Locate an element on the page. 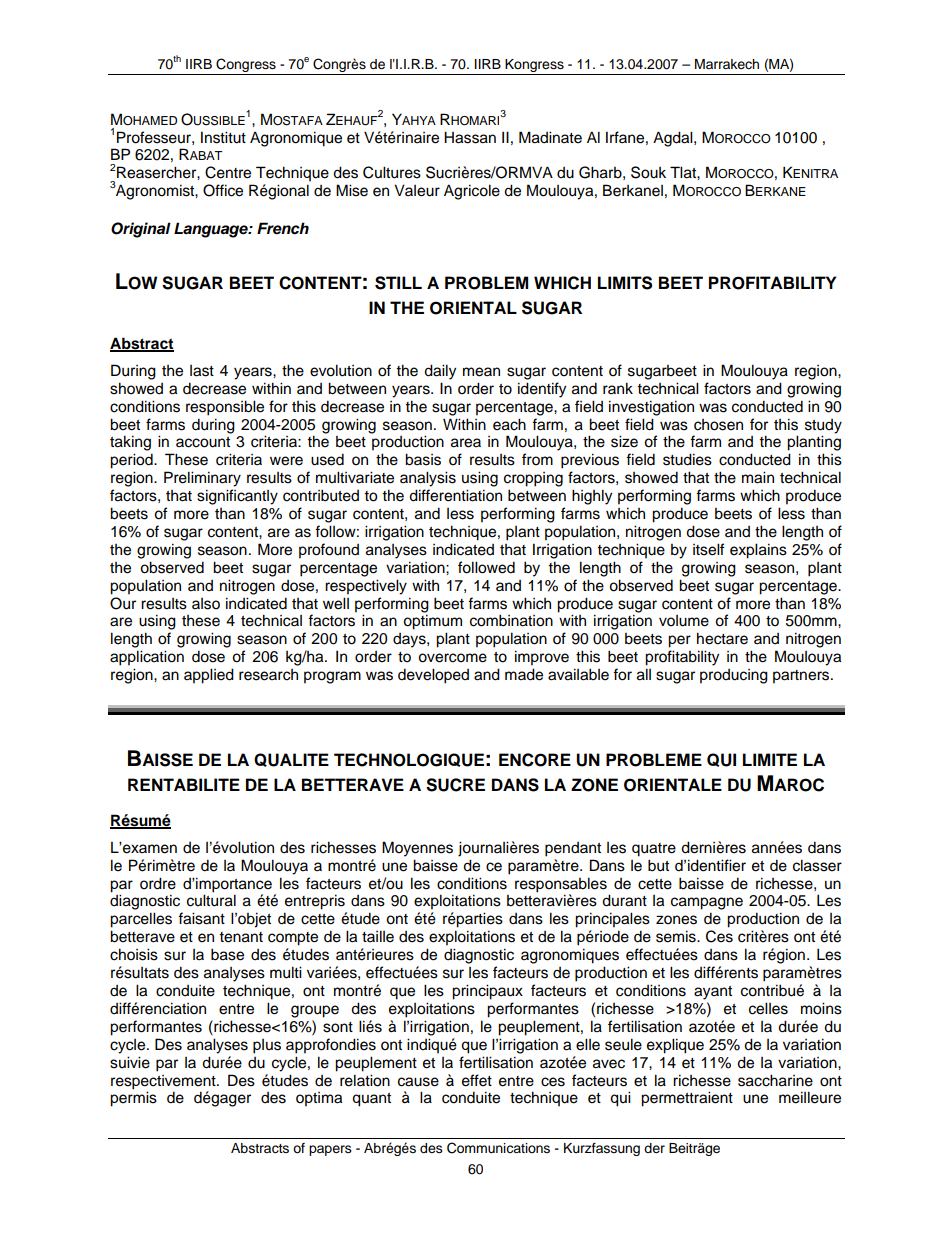 Image resolution: width=952 pixels, height=1233 pixels. Office is located at coordinates (223, 190).
